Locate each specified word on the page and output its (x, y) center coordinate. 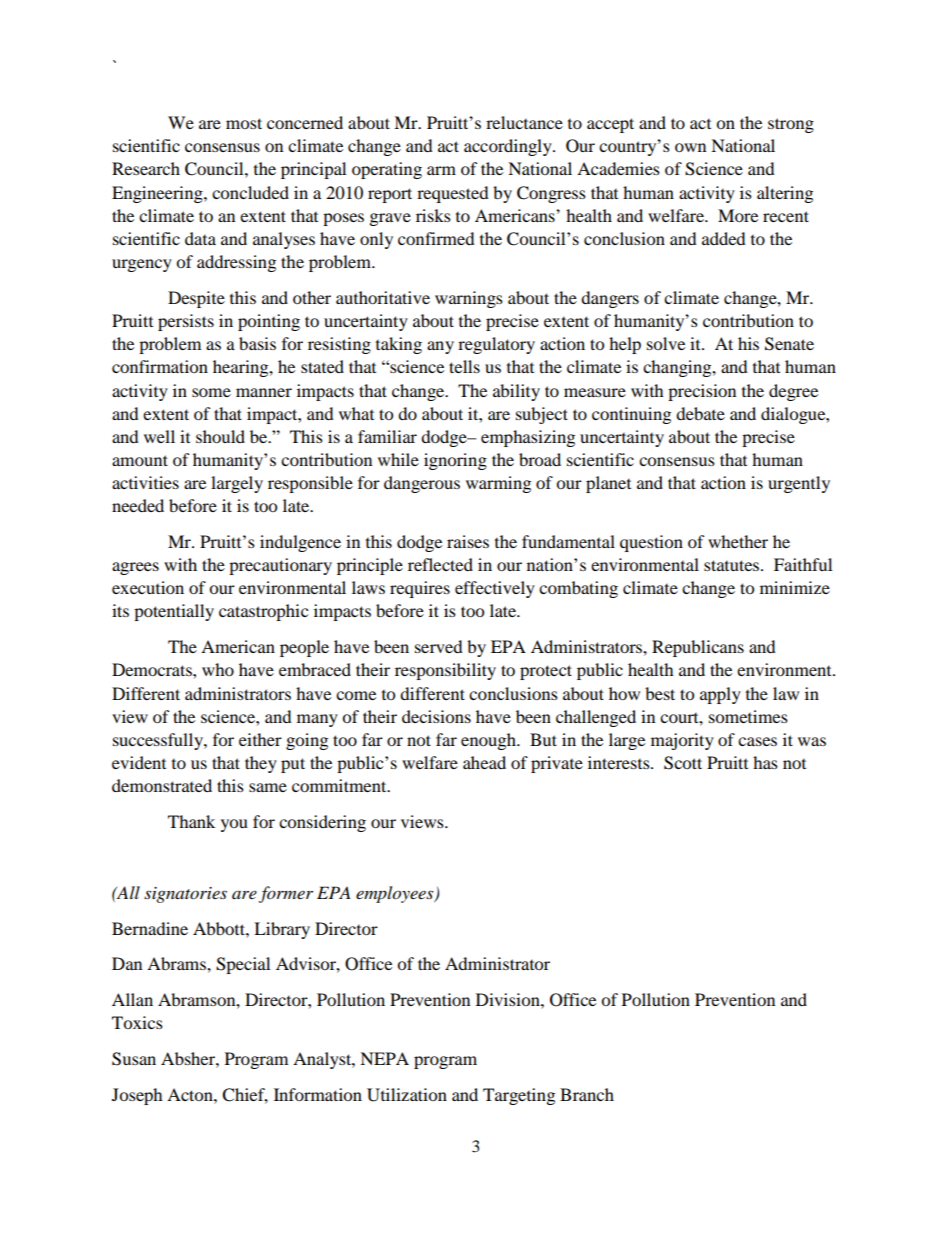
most (244, 123)
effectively (495, 589)
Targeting (519, 1096)
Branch (587, 1094)
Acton (191, 1094)
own (690, 147)
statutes (733, 565)
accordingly (509, 147)
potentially (174, 612)
